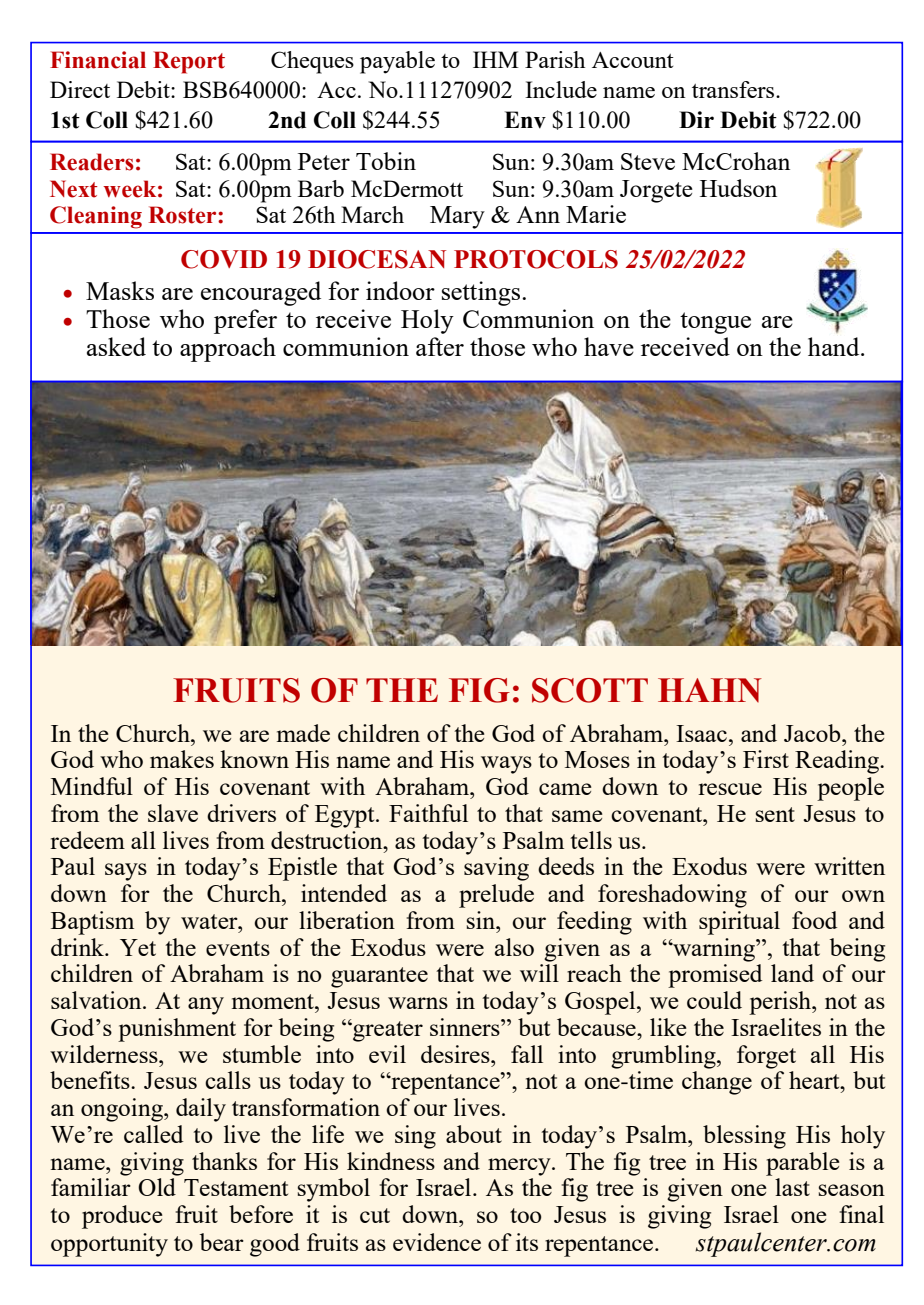  What do you see at coordinates (157, 1187) in the image?
I see `Old` at bounding box center [157, 1187].
